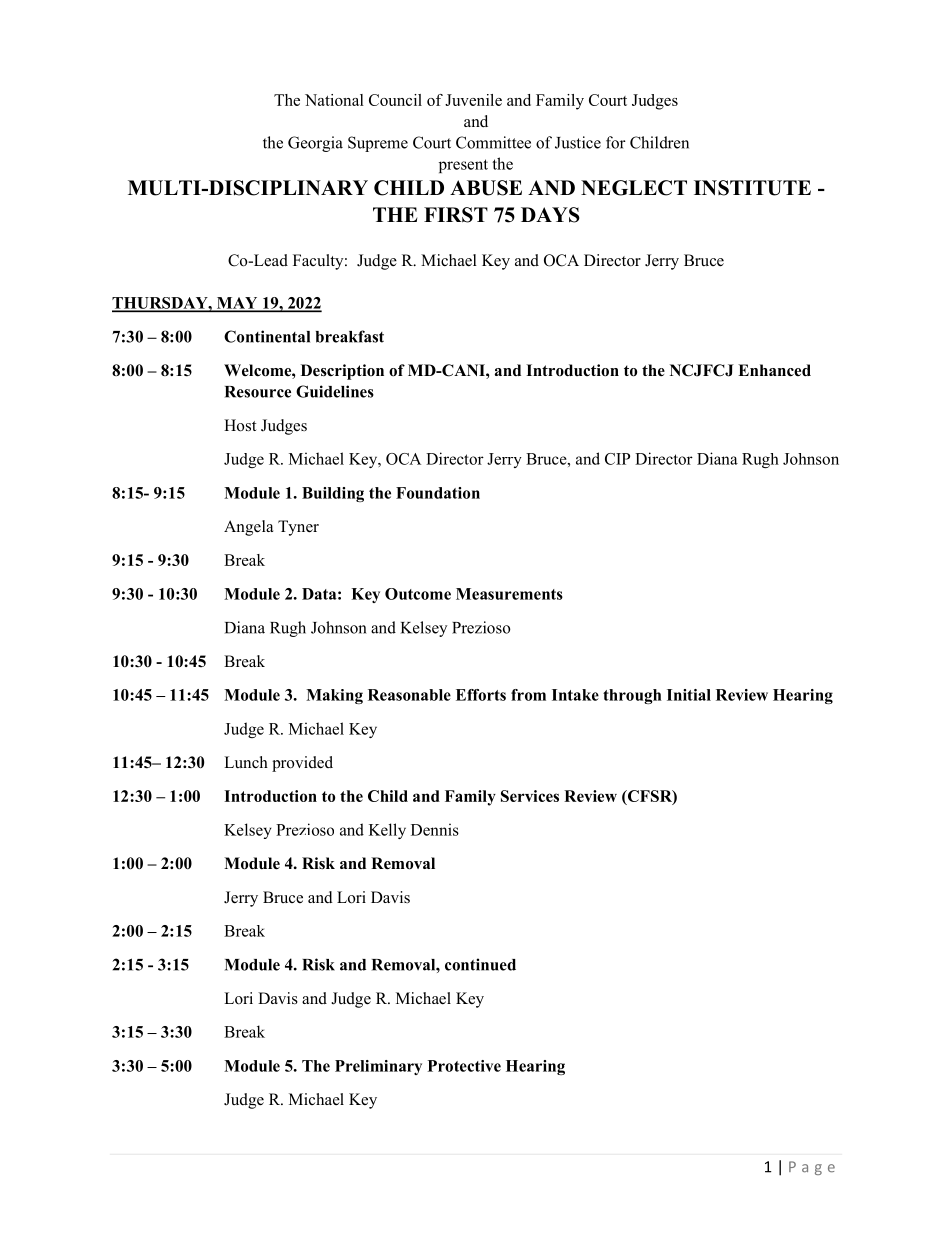 This image has height=1233, width=952. I want to click on Initial, so click(689, 695).
